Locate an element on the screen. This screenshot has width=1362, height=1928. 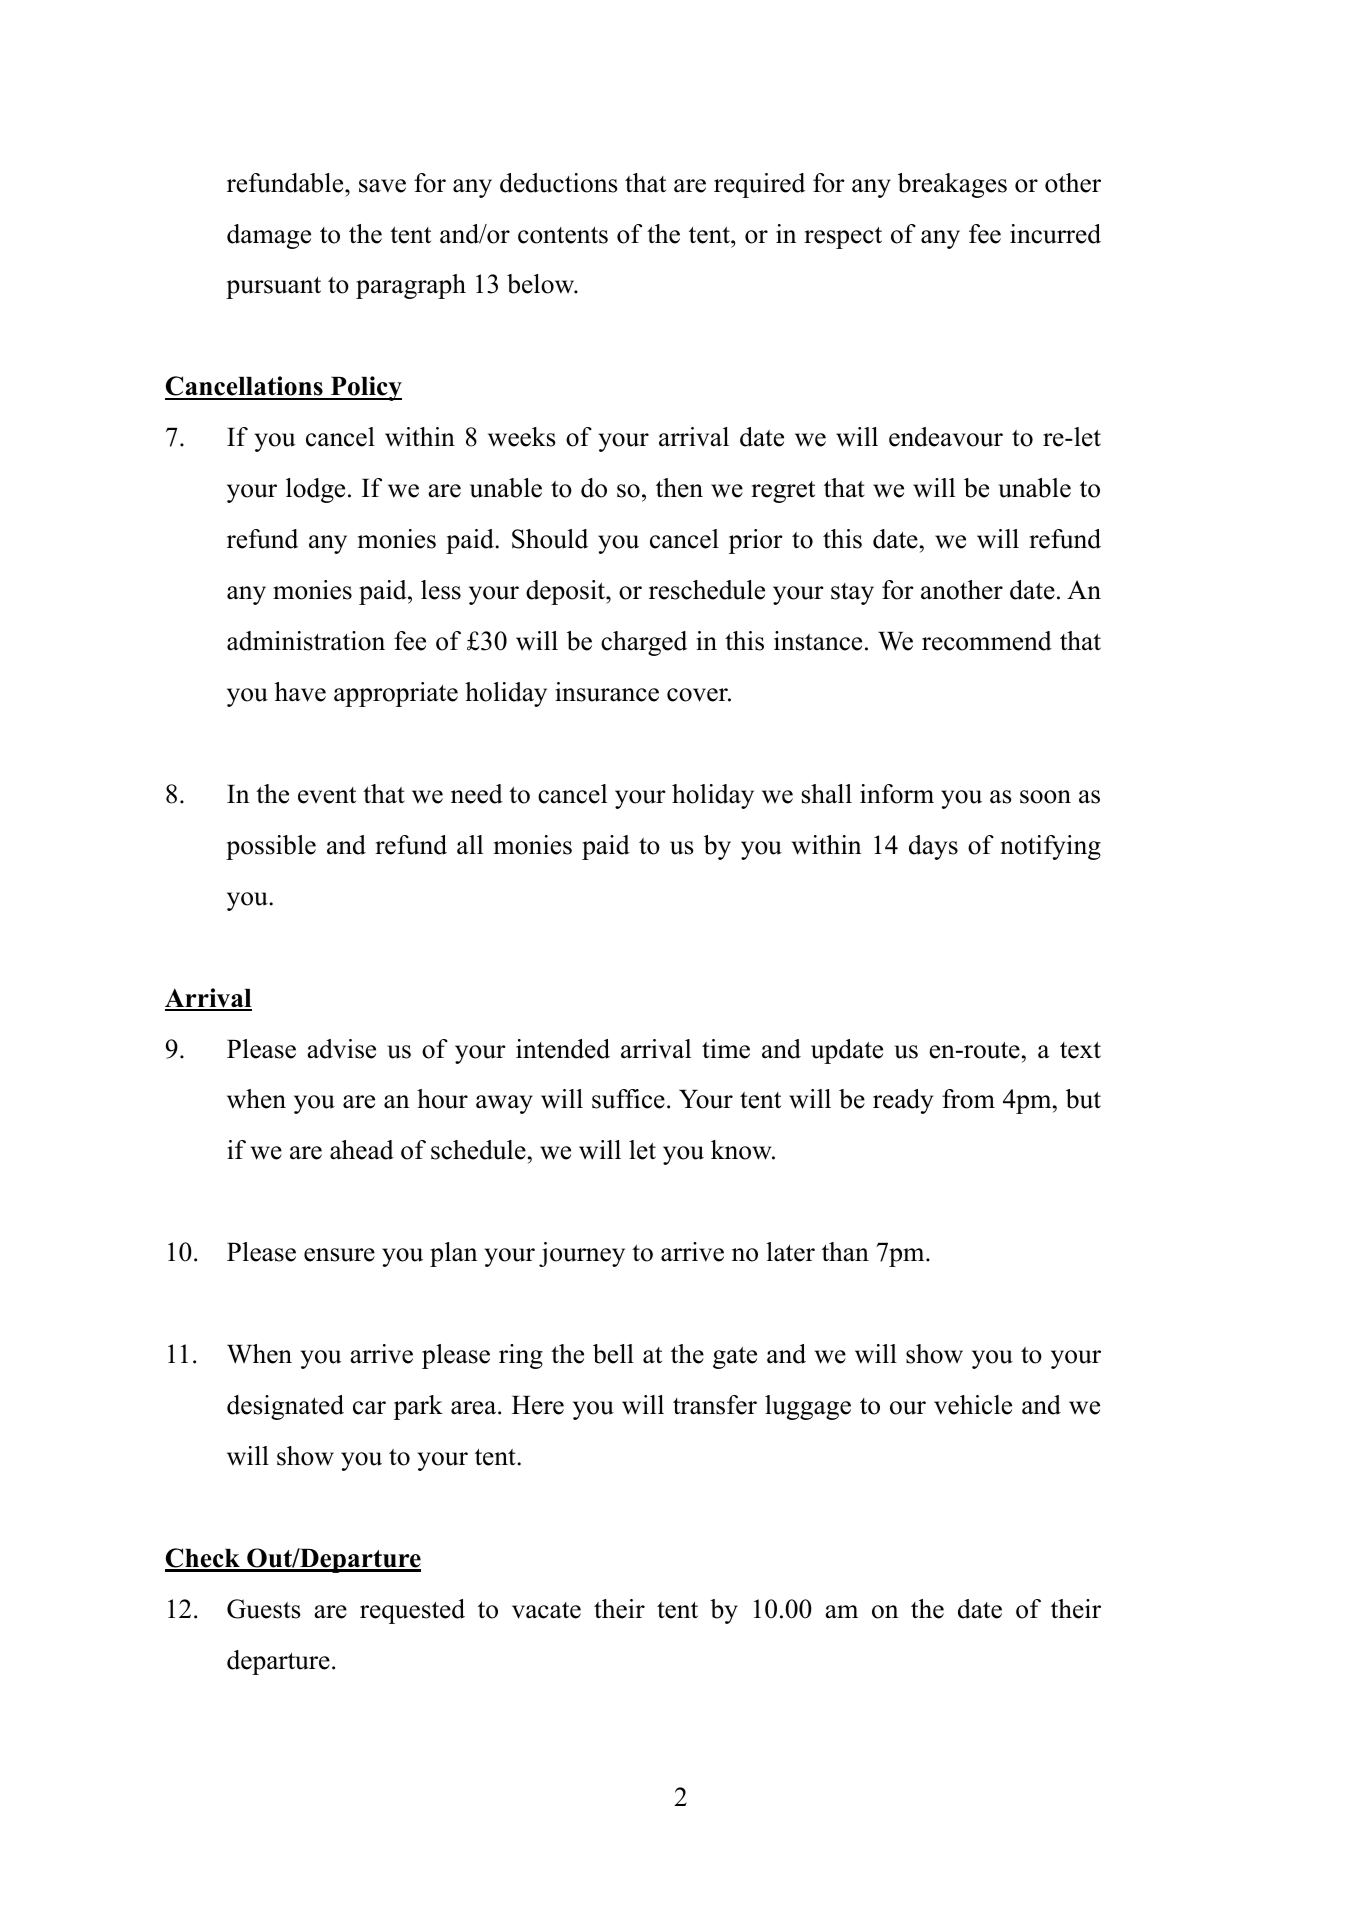
journey is located at coordinates (582, 1254).
